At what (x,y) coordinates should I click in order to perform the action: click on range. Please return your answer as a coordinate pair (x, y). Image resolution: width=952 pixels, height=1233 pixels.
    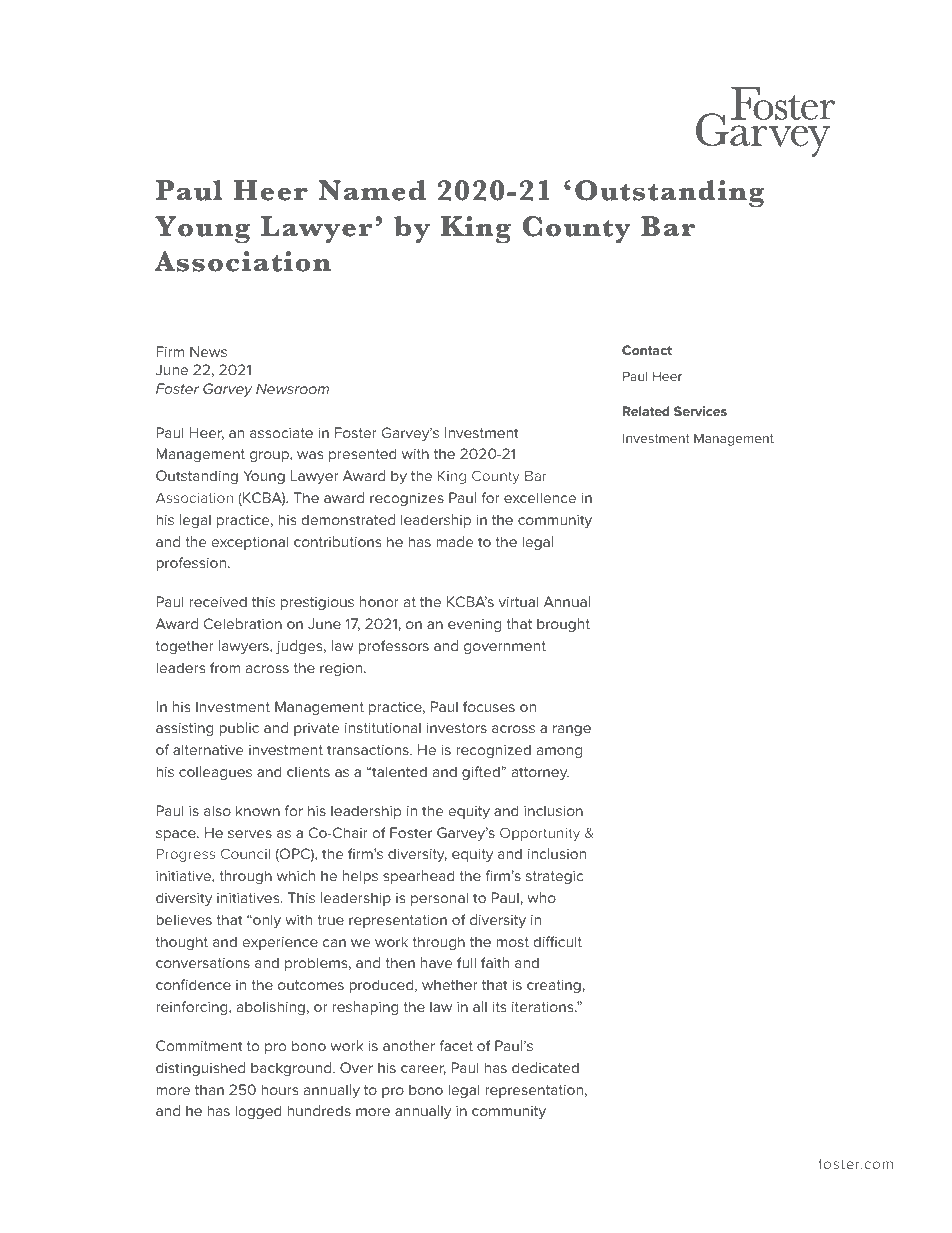
    Looking at the image, I should click on (572, 730).
